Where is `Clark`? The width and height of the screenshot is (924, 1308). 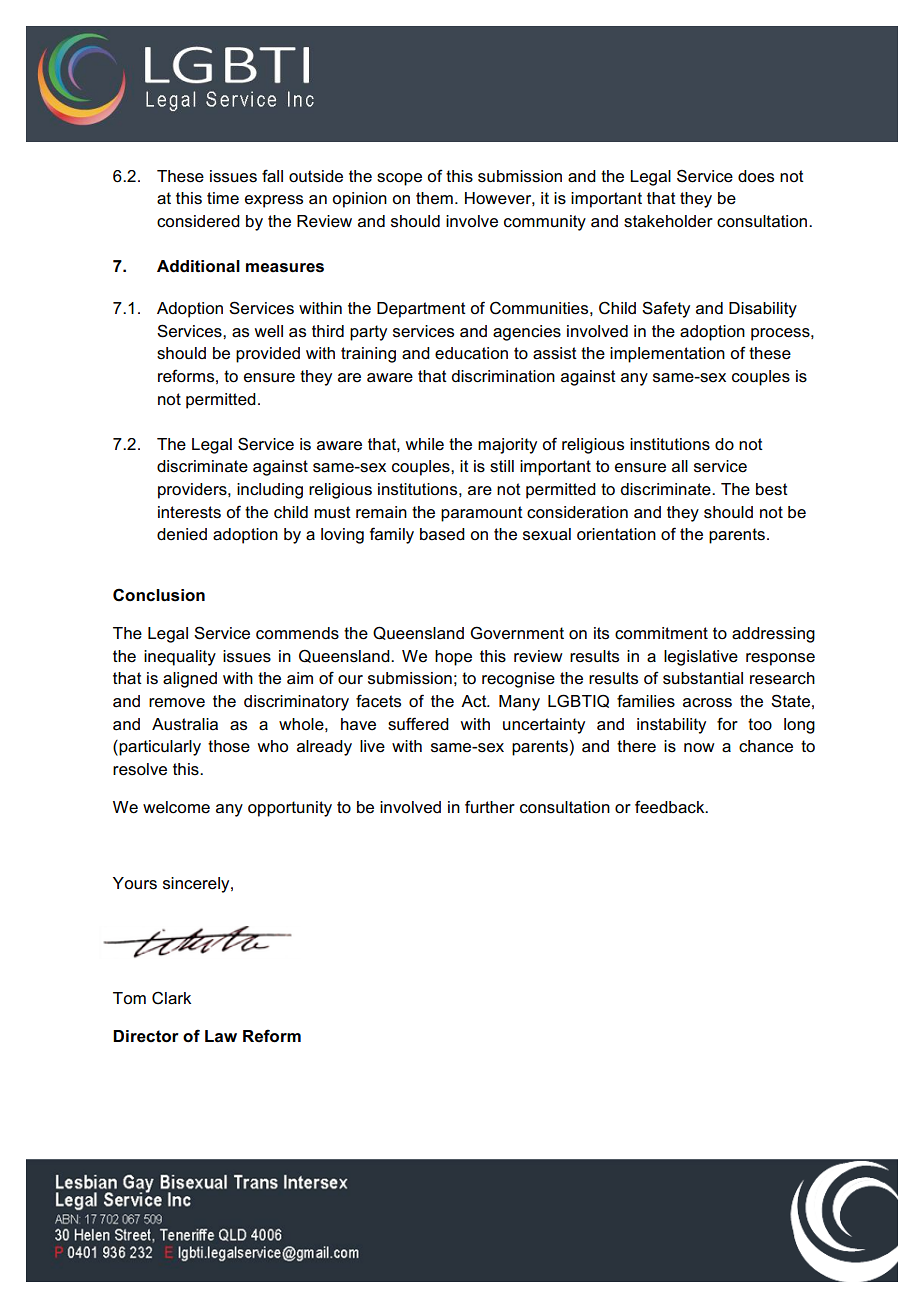 Clark is located at coordinates (171, 998).
